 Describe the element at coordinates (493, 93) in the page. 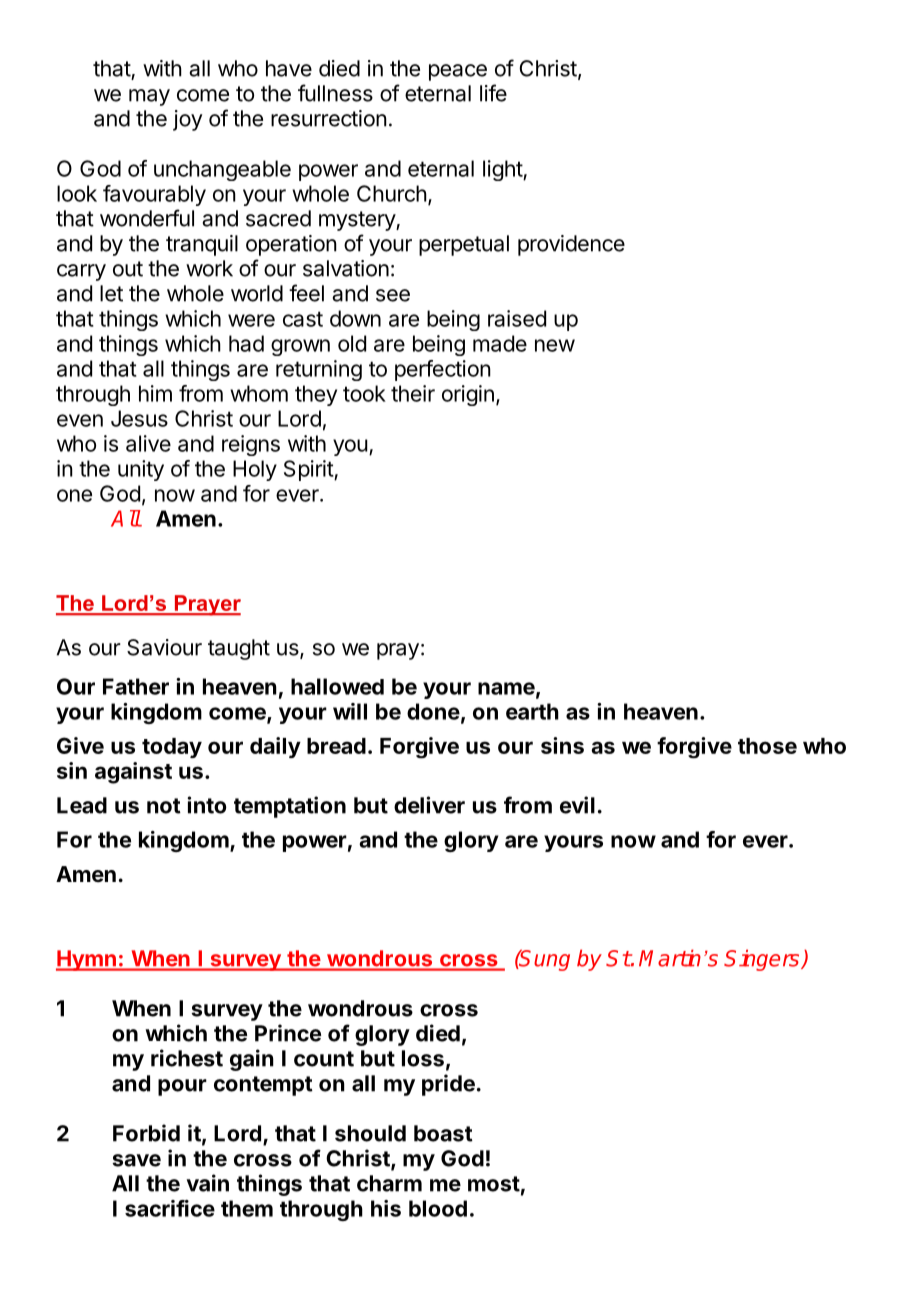

I see `life` at that location.
